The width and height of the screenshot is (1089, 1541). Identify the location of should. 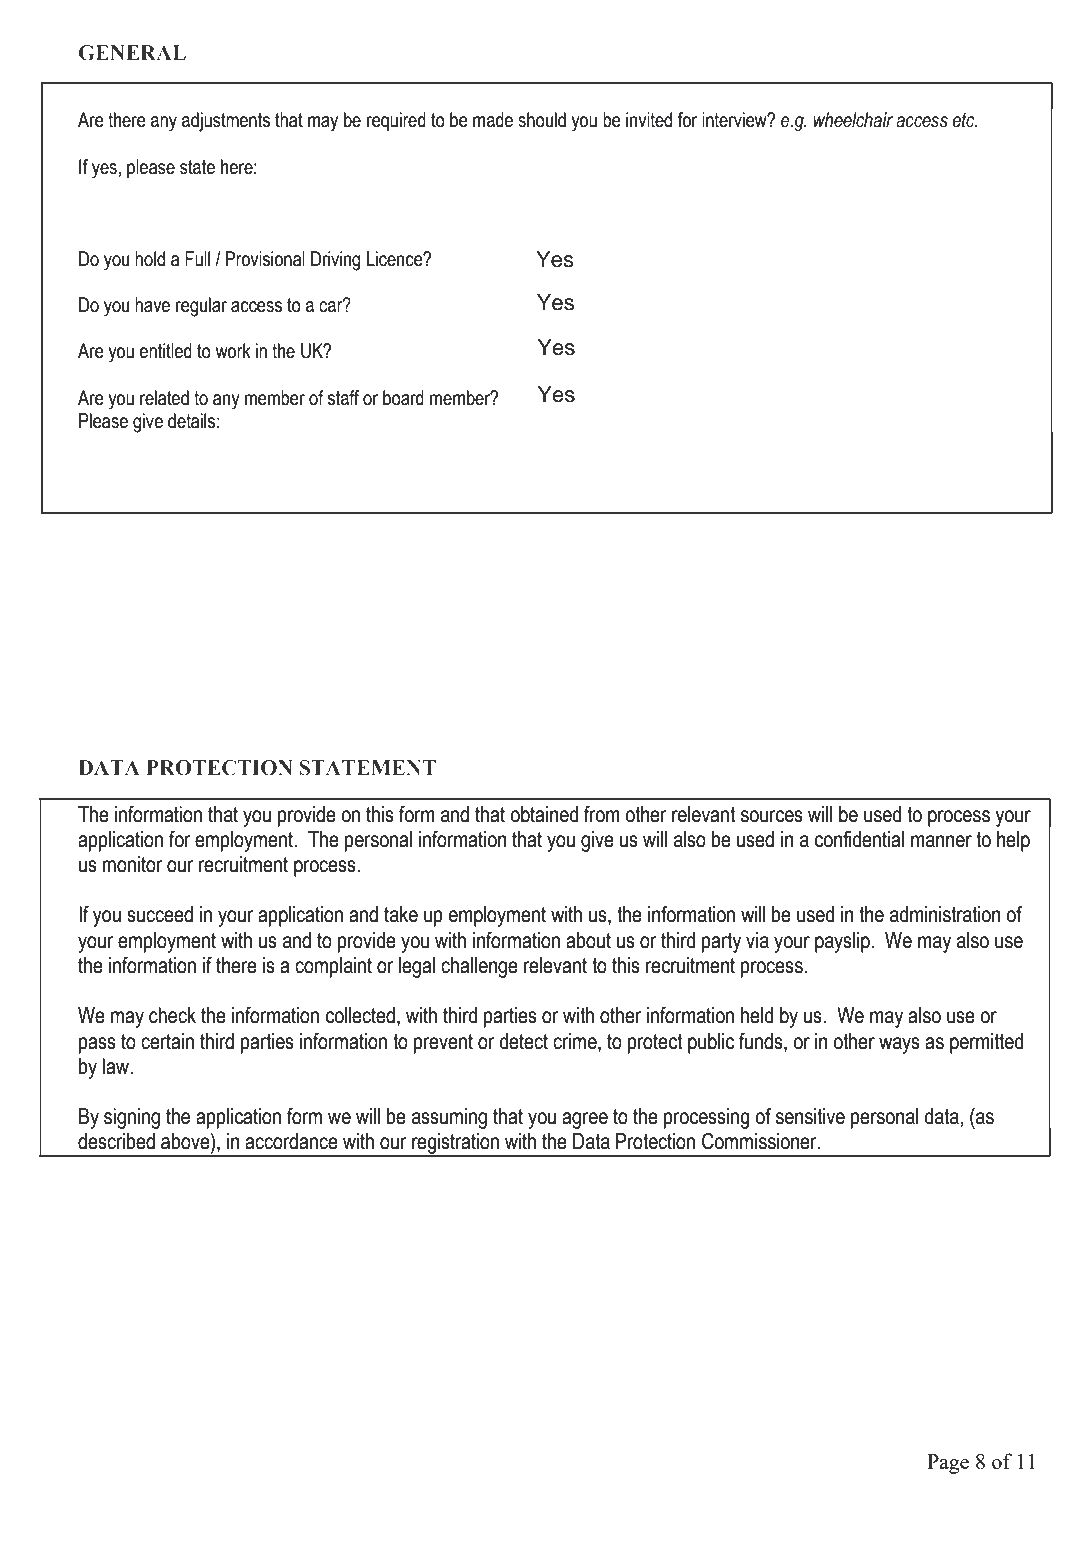
(542, 120).
